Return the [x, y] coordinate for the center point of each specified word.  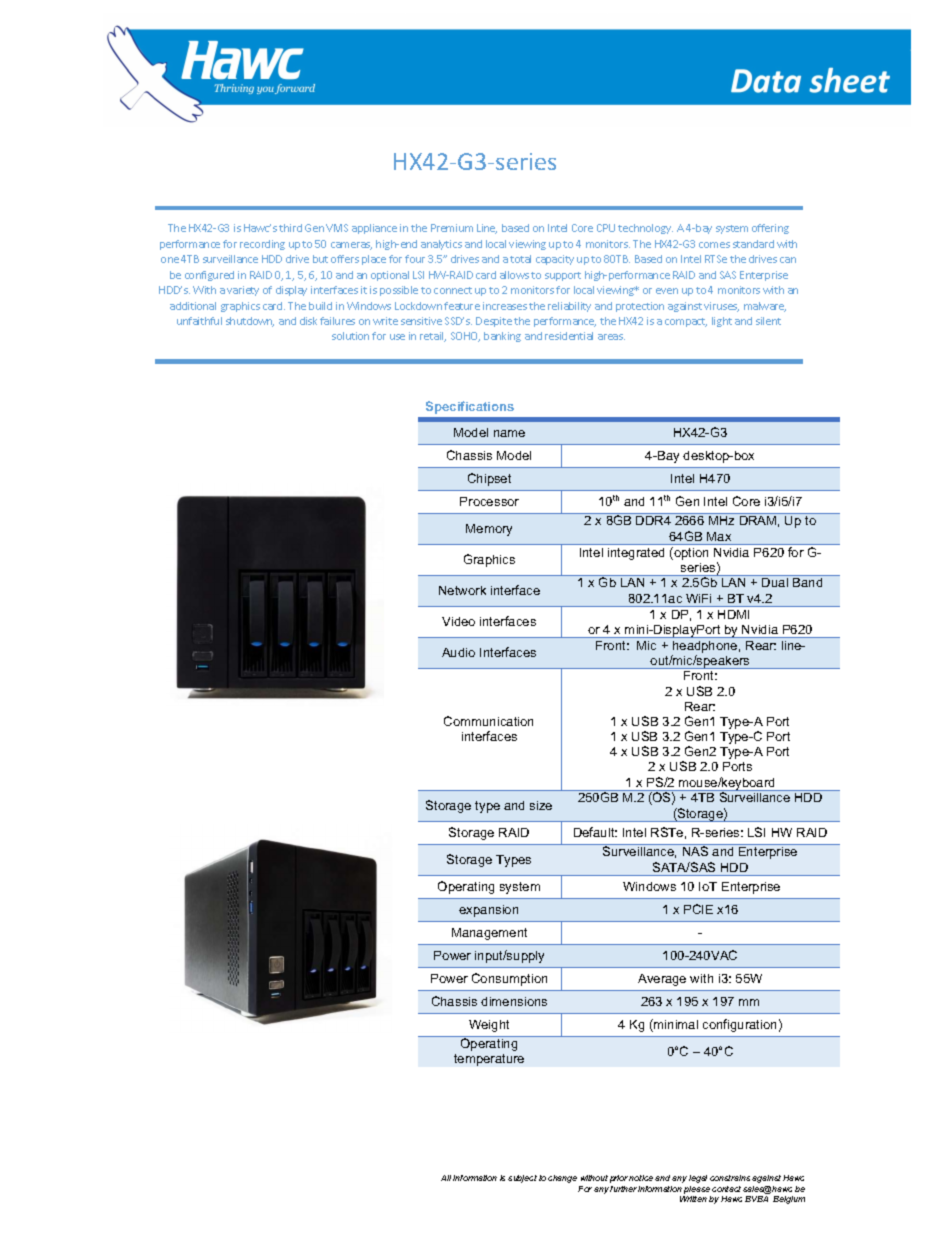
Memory [489, 530]
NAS [695, 851]
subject [522, 1179]
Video [458, 621]
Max [719, 536]
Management [489, 934]
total [520, 259]
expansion [488, 911]
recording [262, 245]
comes [714, 245]
